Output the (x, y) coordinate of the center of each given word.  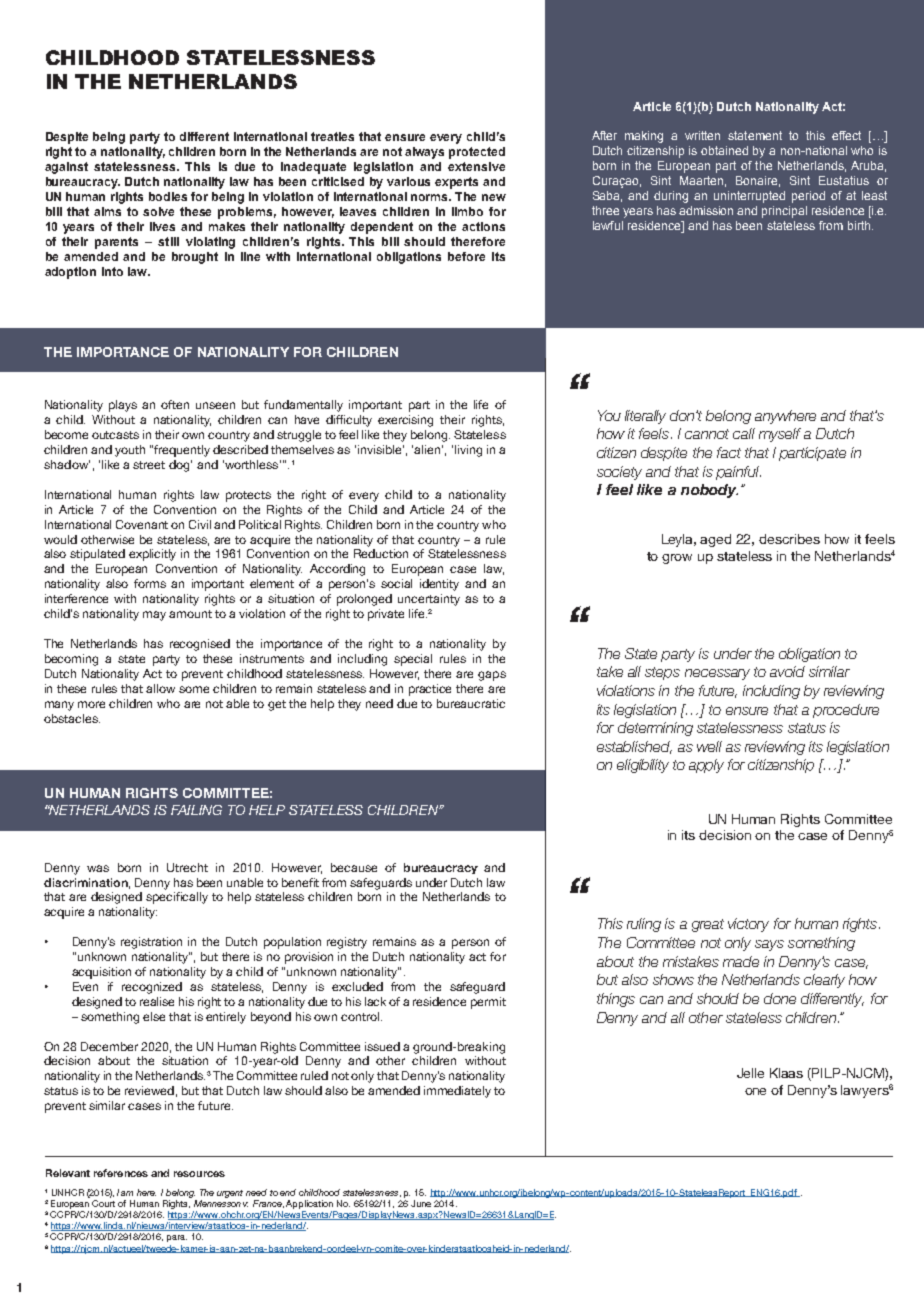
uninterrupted (749, 197)
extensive (476, 166)
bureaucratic (471, 703)
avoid (787, 671)
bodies (168, 196)
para (177, 1238)
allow (160, 688)
